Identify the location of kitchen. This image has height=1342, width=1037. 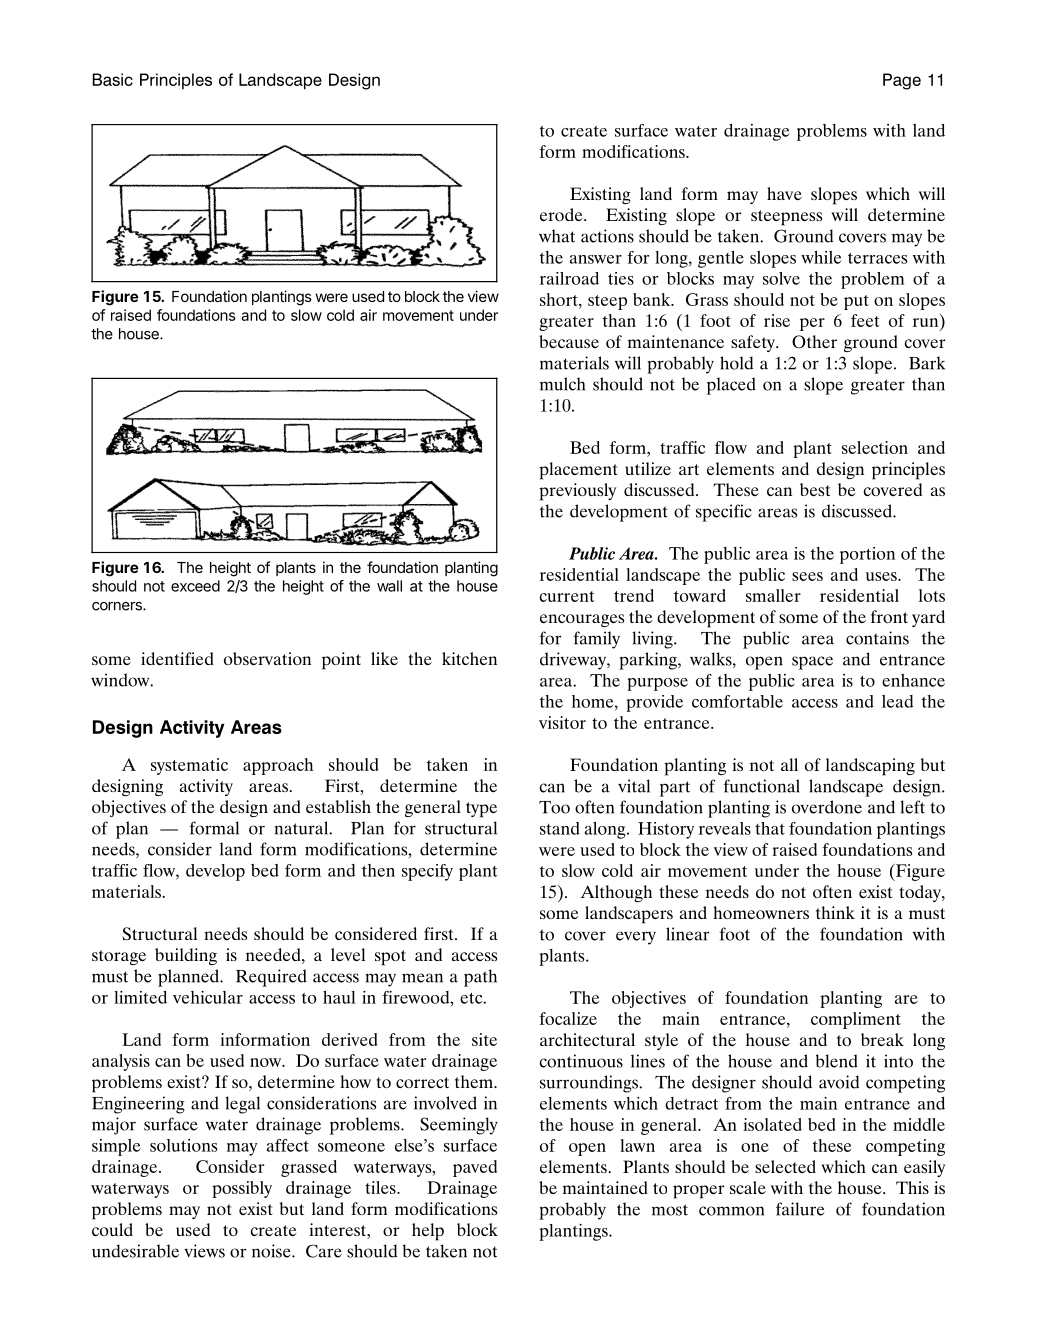
(469, 658).
